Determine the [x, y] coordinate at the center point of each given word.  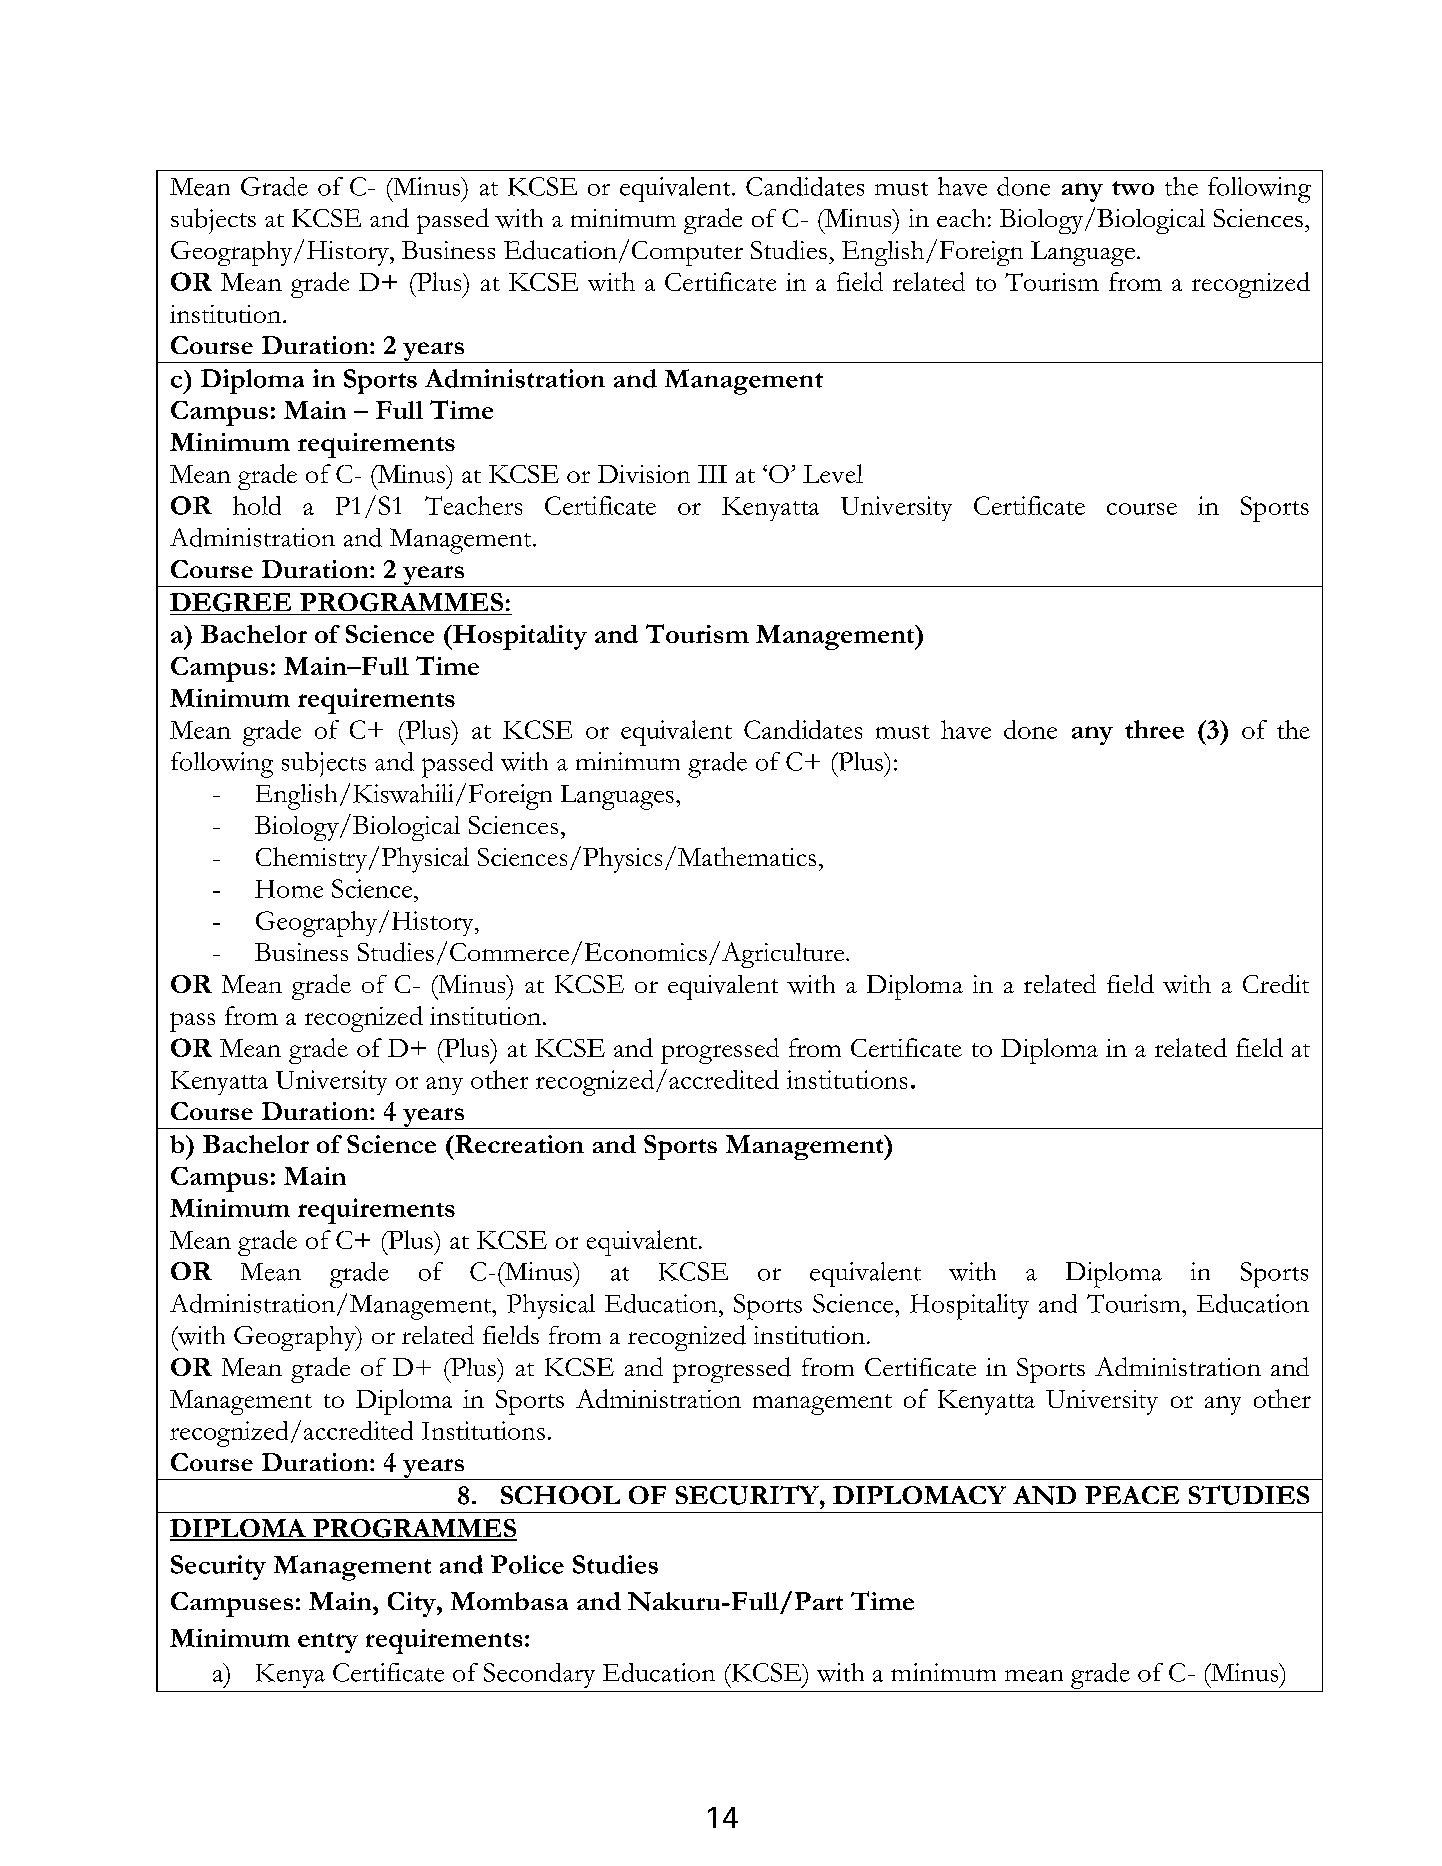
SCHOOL [560, 1495]
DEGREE [230, 602]
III [712, 474]
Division [644, 474]
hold [257, 505]
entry [328, 1643]
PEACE [1132, 1495]
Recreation [518, 1144]
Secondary [539, 1675]
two [1133, 188]
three [1154, 729]
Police [527, 1564]
